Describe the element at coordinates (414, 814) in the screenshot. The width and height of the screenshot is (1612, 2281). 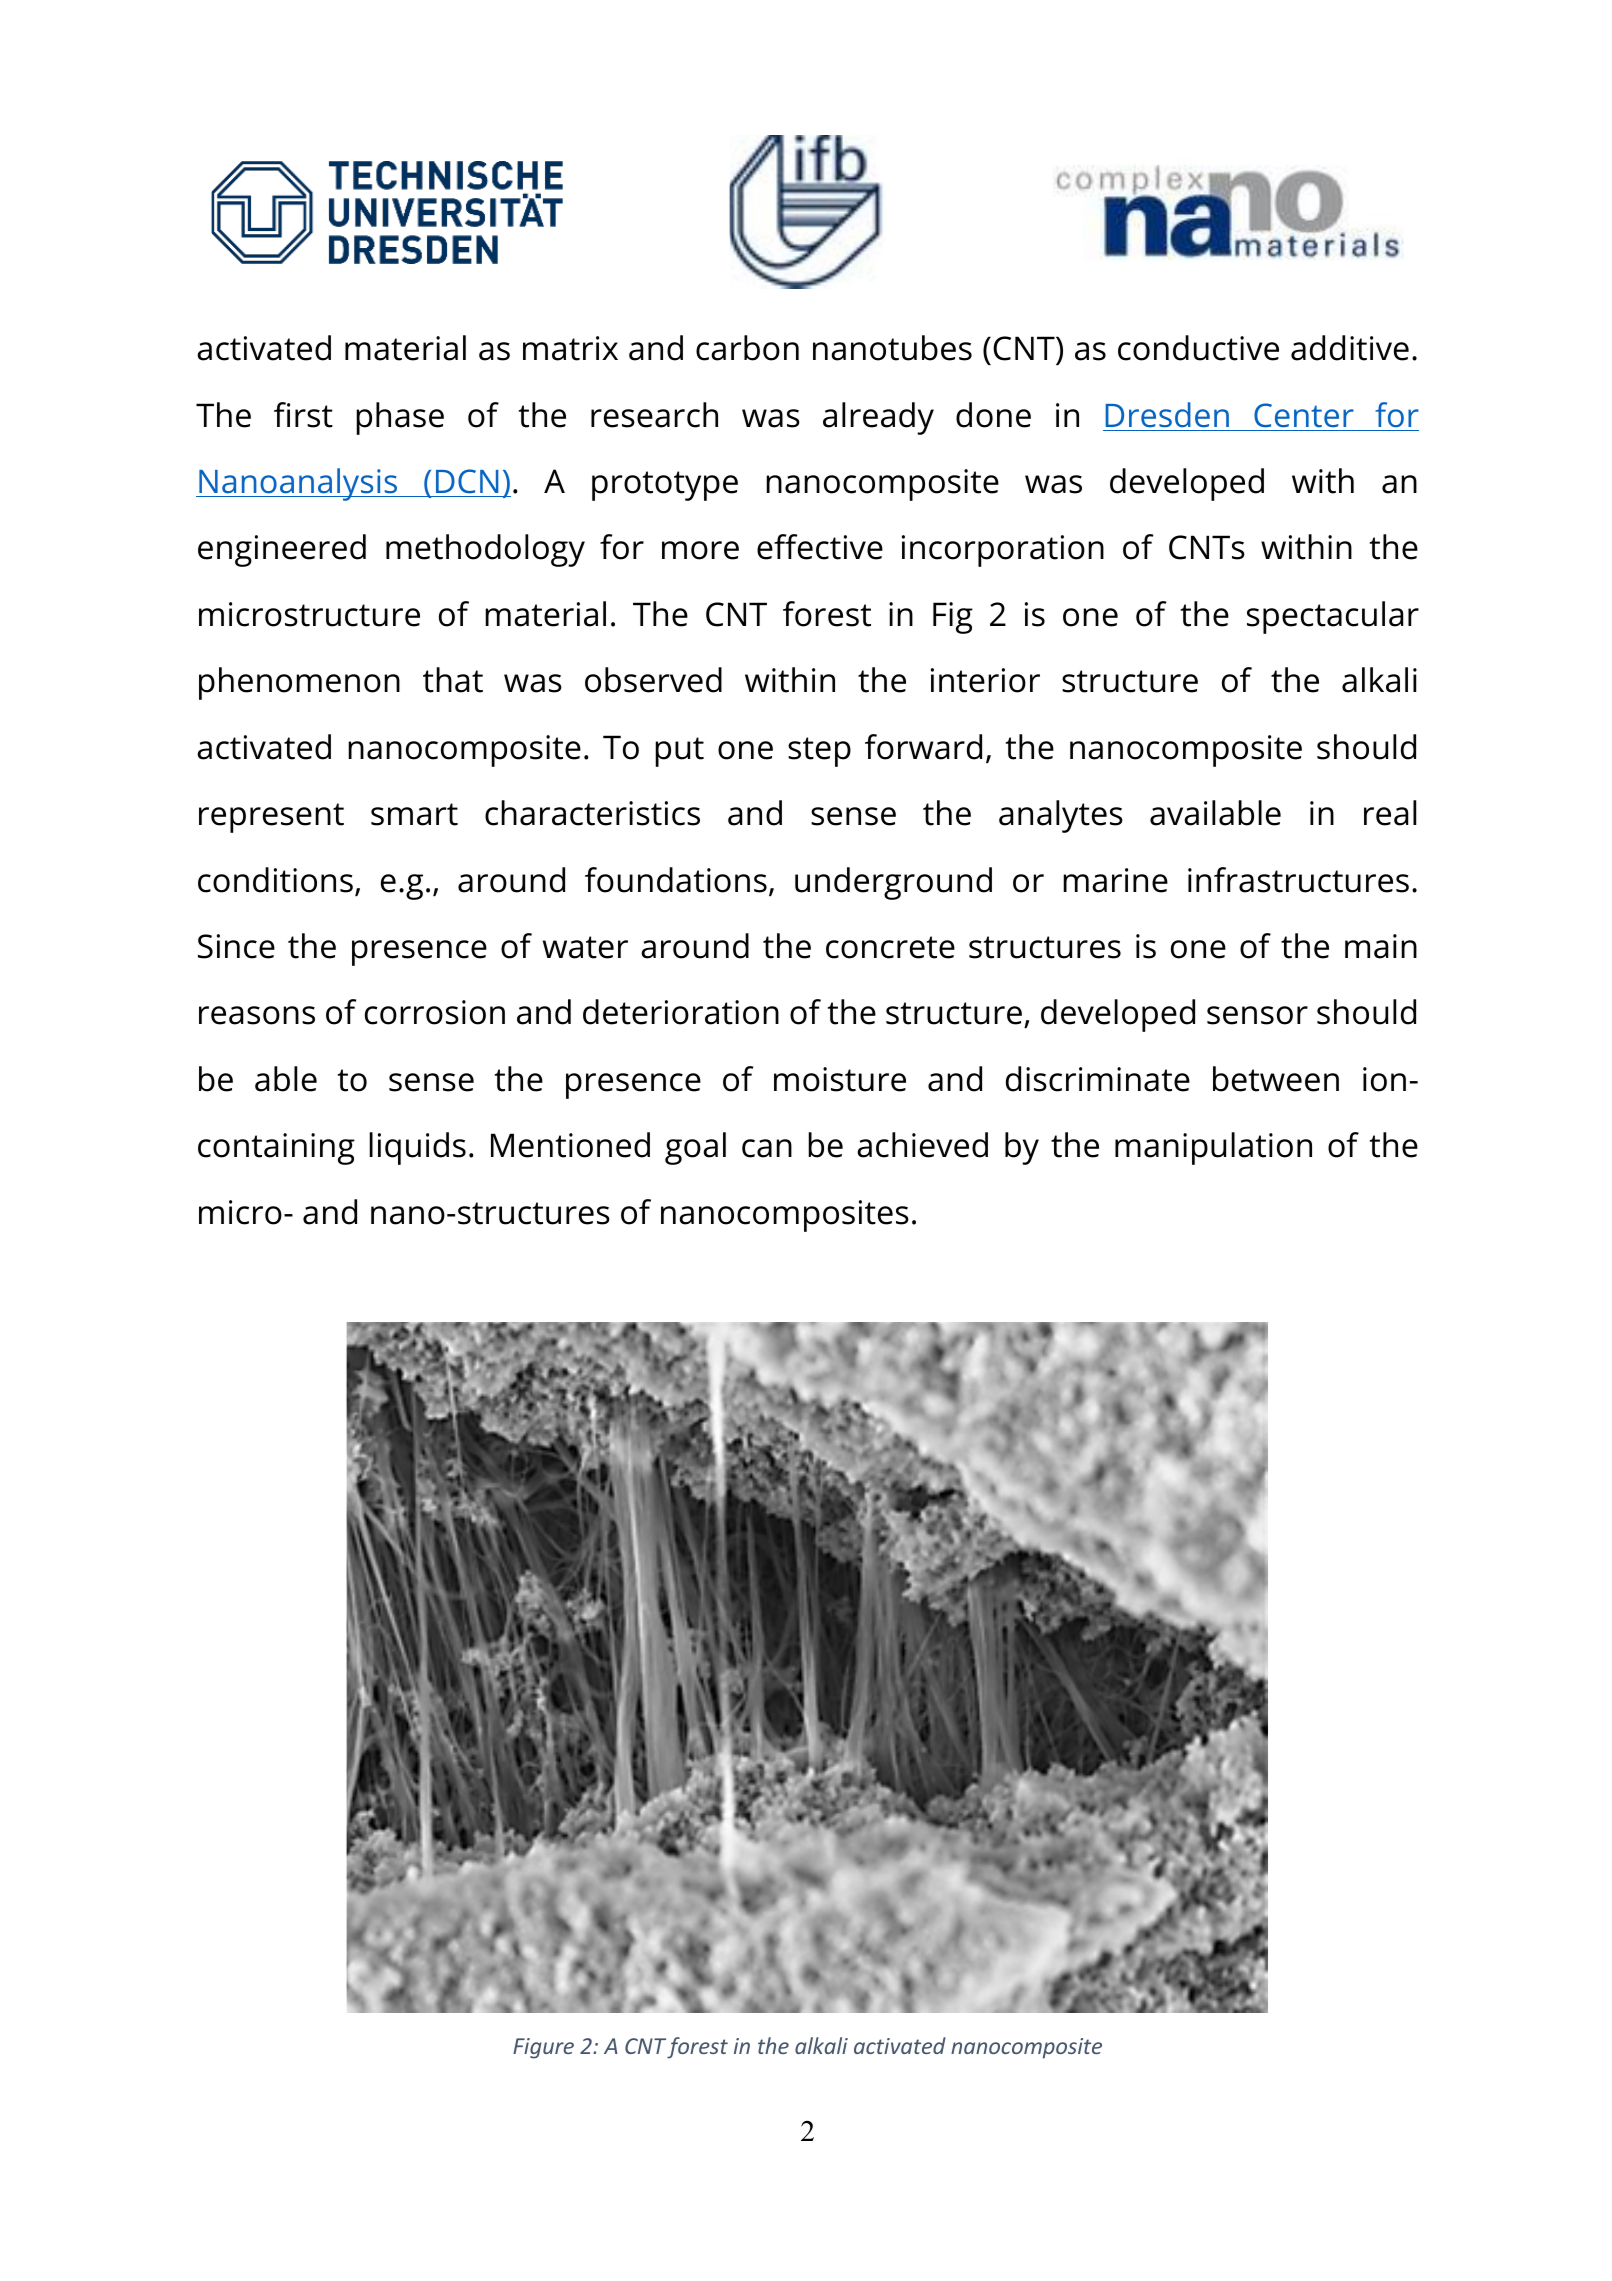
I see `smart` at that location.
